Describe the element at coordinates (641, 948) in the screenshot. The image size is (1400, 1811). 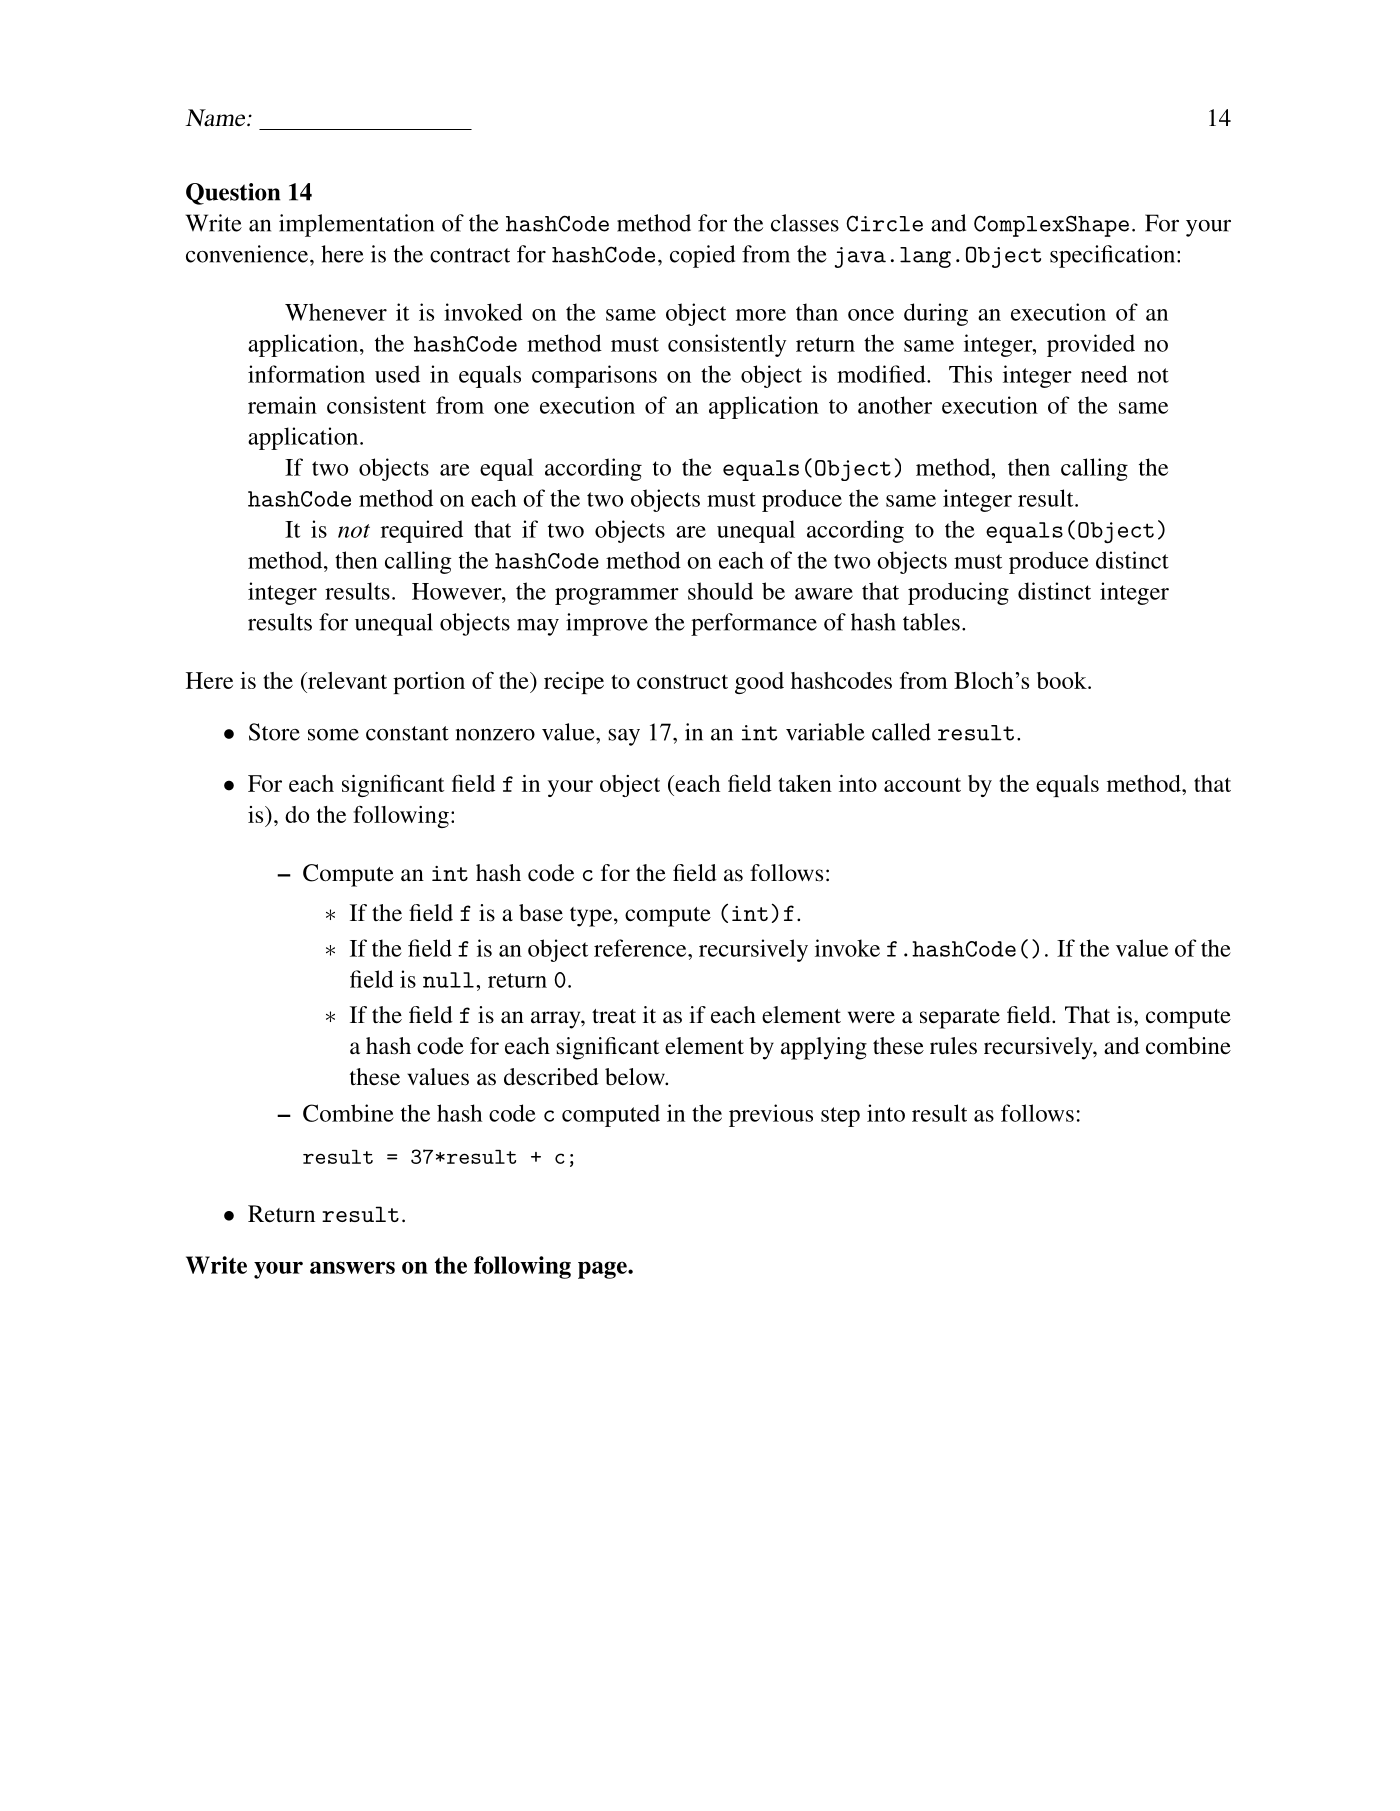
I see `reference` at that location.
